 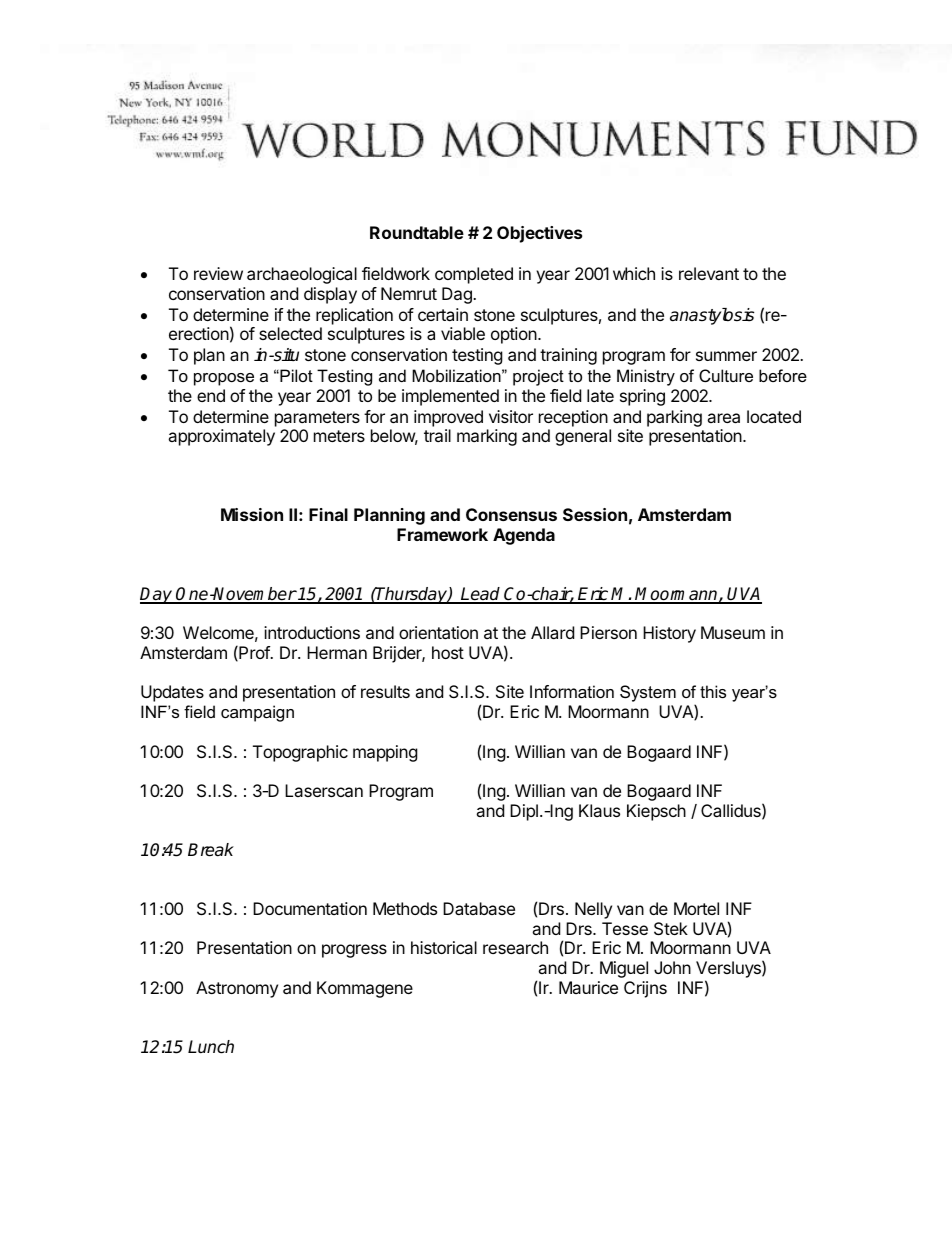 What do you see at coordinates (474, 275) in the document?
I see `completed` at bounding box center [474, 275].
